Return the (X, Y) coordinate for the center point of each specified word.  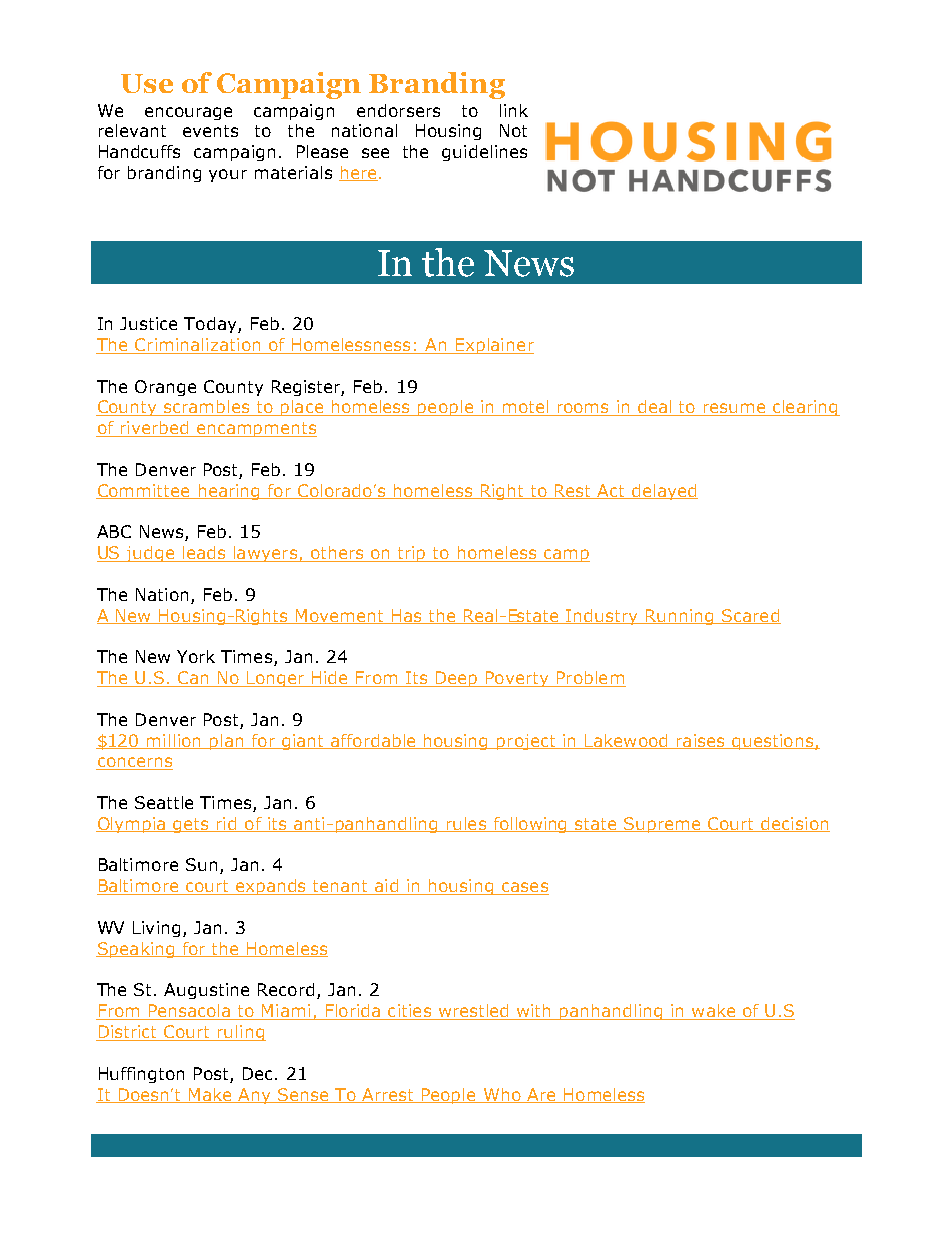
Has (406, 616)
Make (210, 1095)
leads (204, 554)
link (514, 110)
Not (513, 130)
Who (502, 1095)
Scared (750, 616)
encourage (188, 113)
